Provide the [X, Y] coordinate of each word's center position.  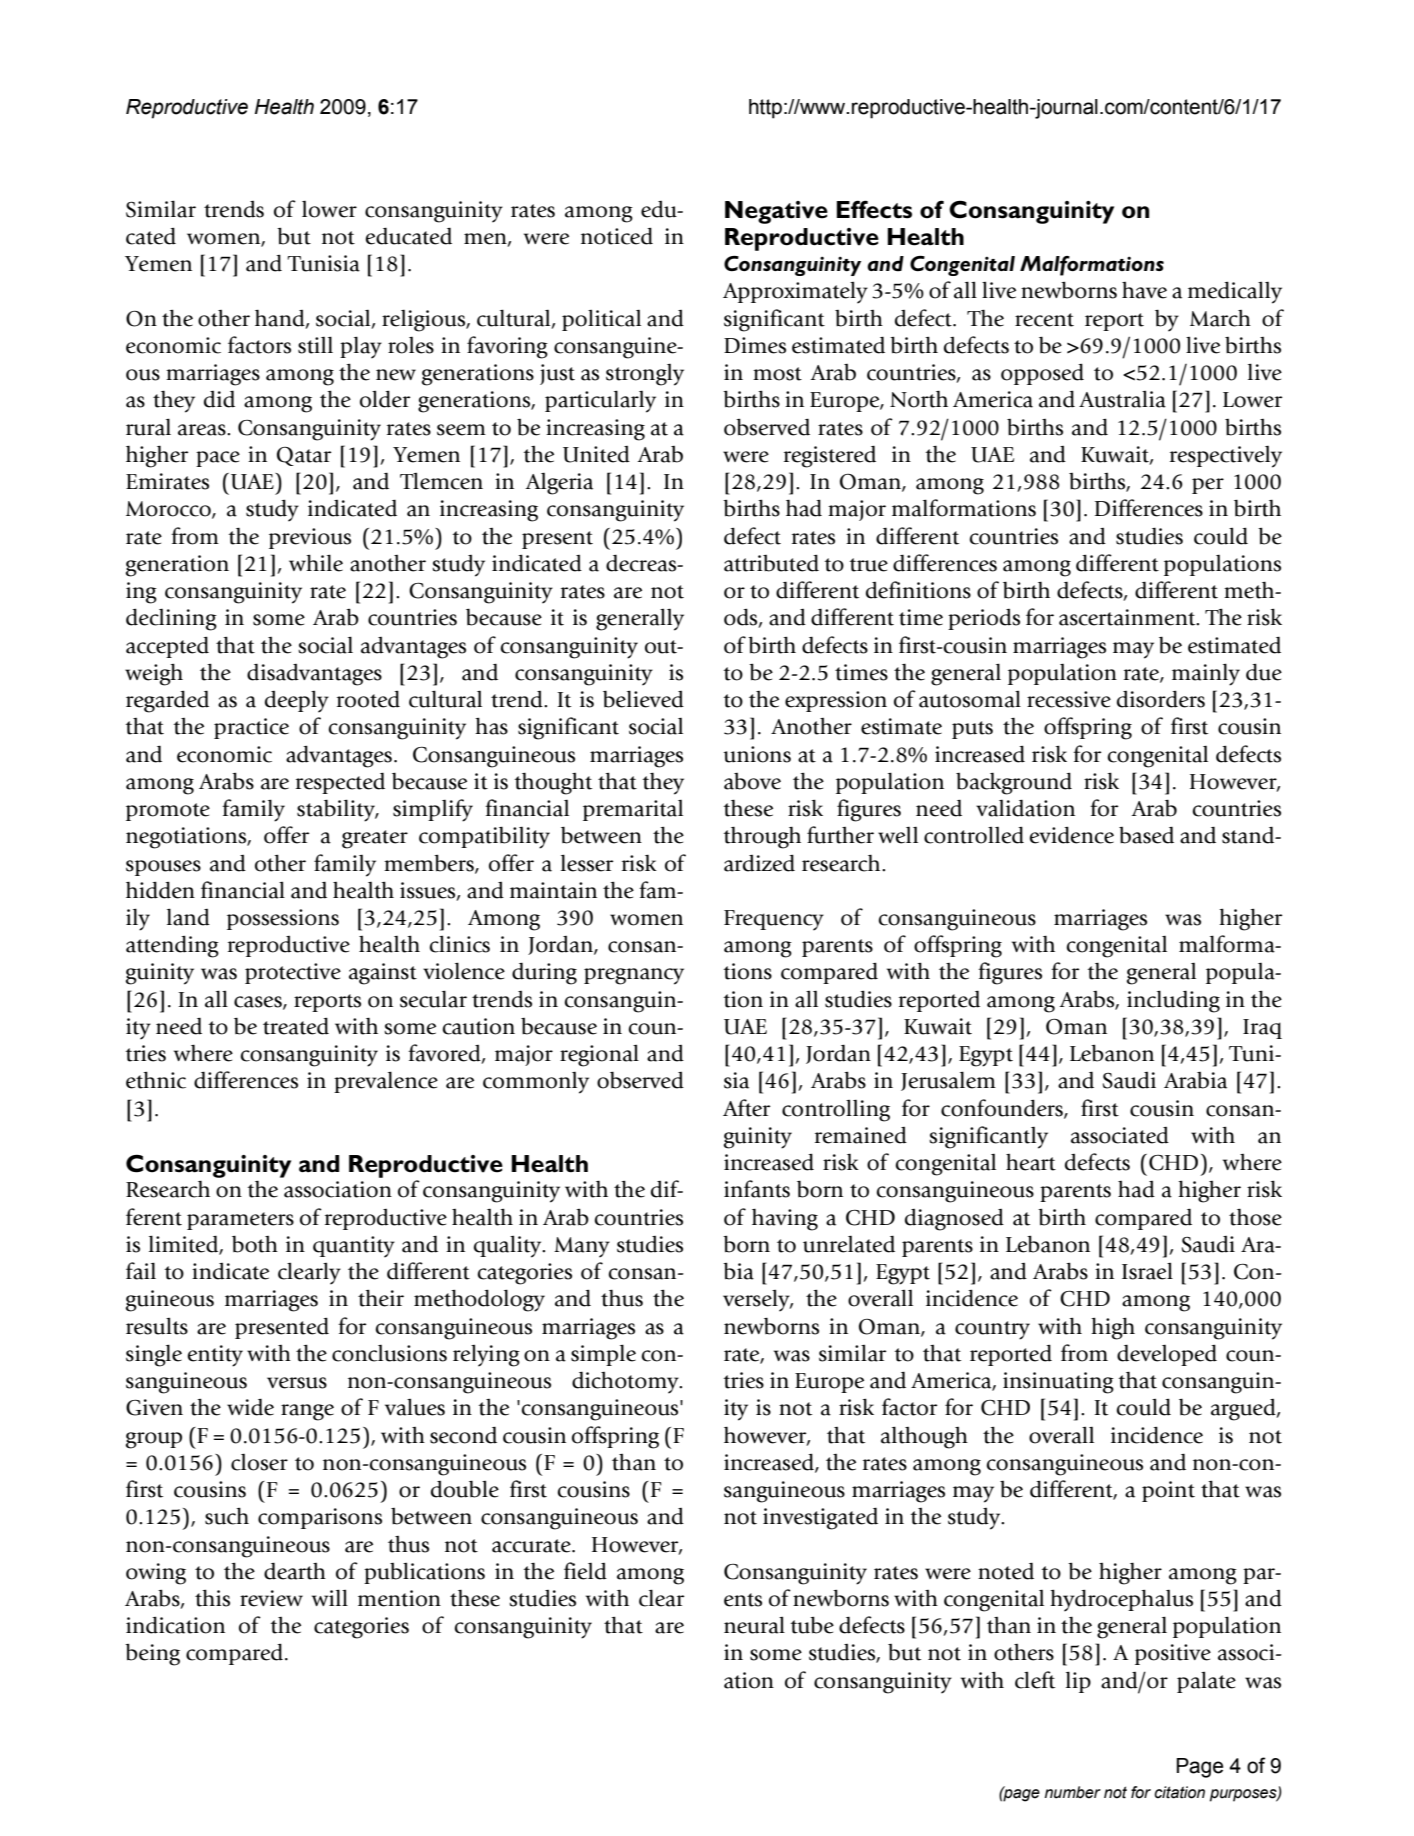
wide [250, 1407]
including [1173, 1001]
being [152, 1654]
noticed [617, 236]
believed [643, 699]
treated [296, 1026]
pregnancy [634, 976]
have [1144, 290]
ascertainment [1128, 617]
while [316, 563]
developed [1167, 1355]
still [315, 345]
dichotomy [626, 1383]
